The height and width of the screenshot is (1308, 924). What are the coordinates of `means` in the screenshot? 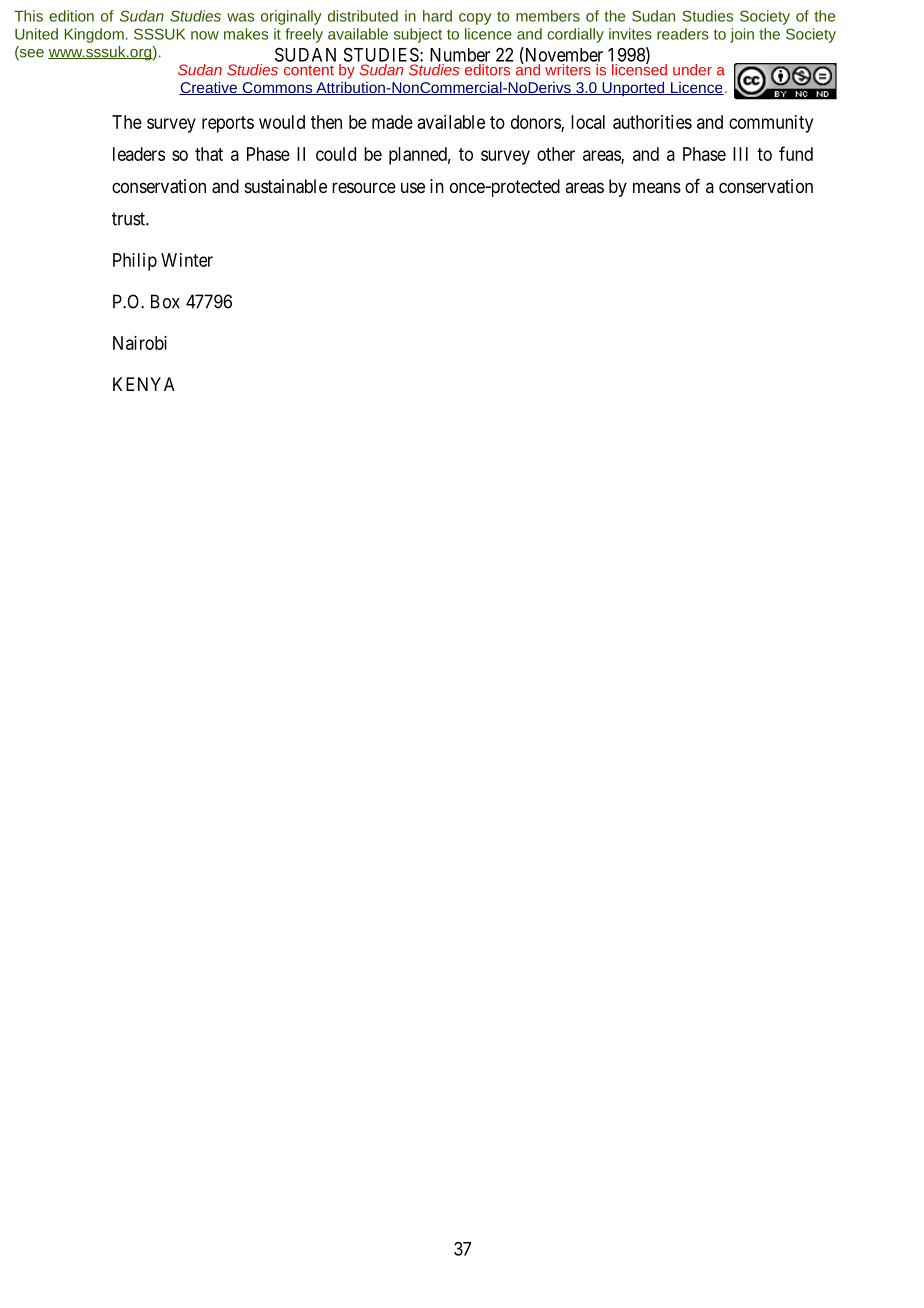 It's located at (657, 188).
